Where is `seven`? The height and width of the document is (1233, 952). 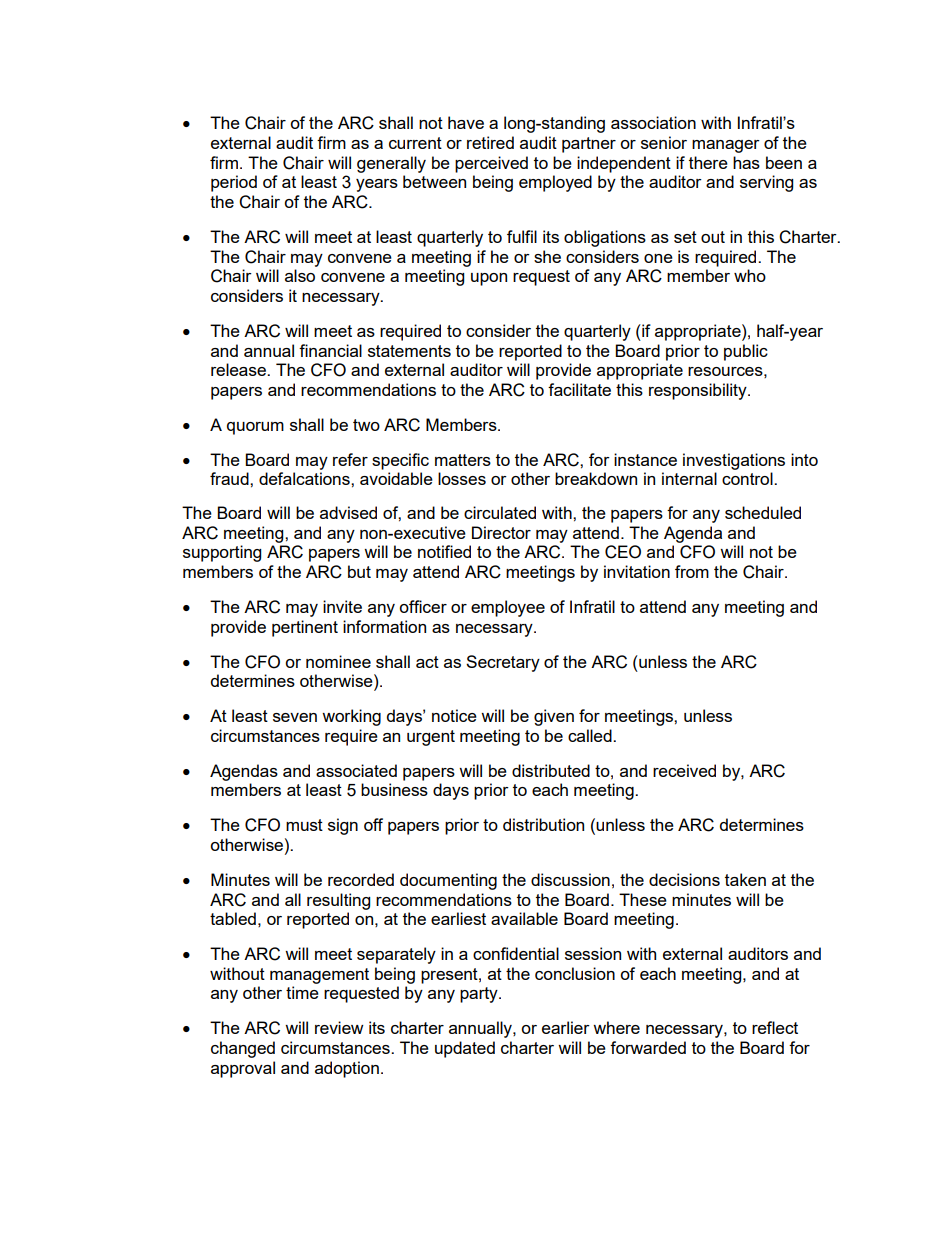
seven is located at coordinates (295, 717).
